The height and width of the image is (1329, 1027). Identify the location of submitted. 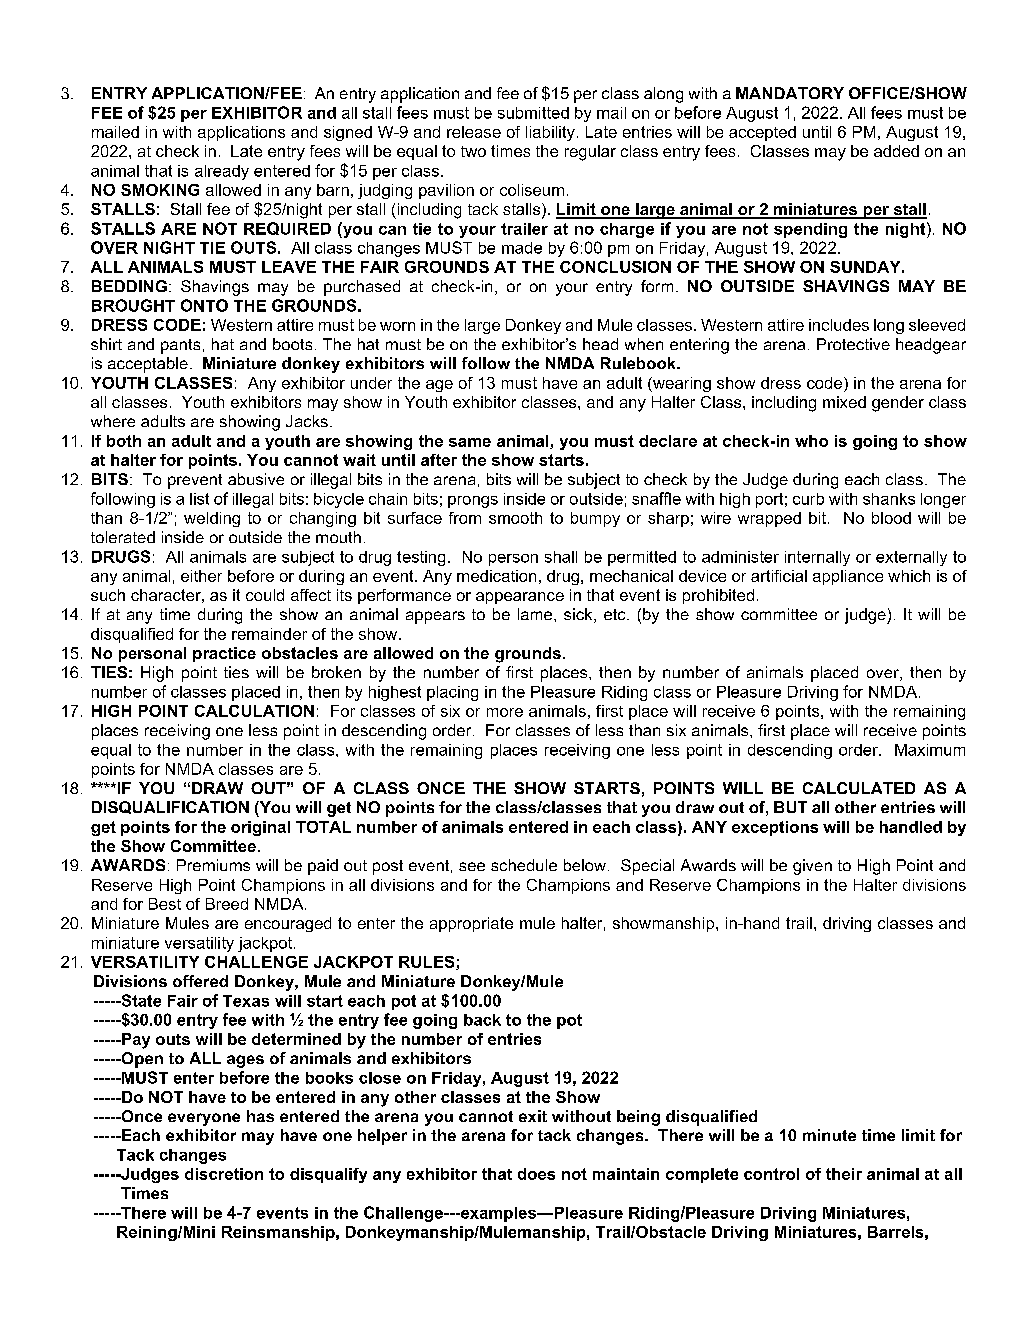
(533, 113).
